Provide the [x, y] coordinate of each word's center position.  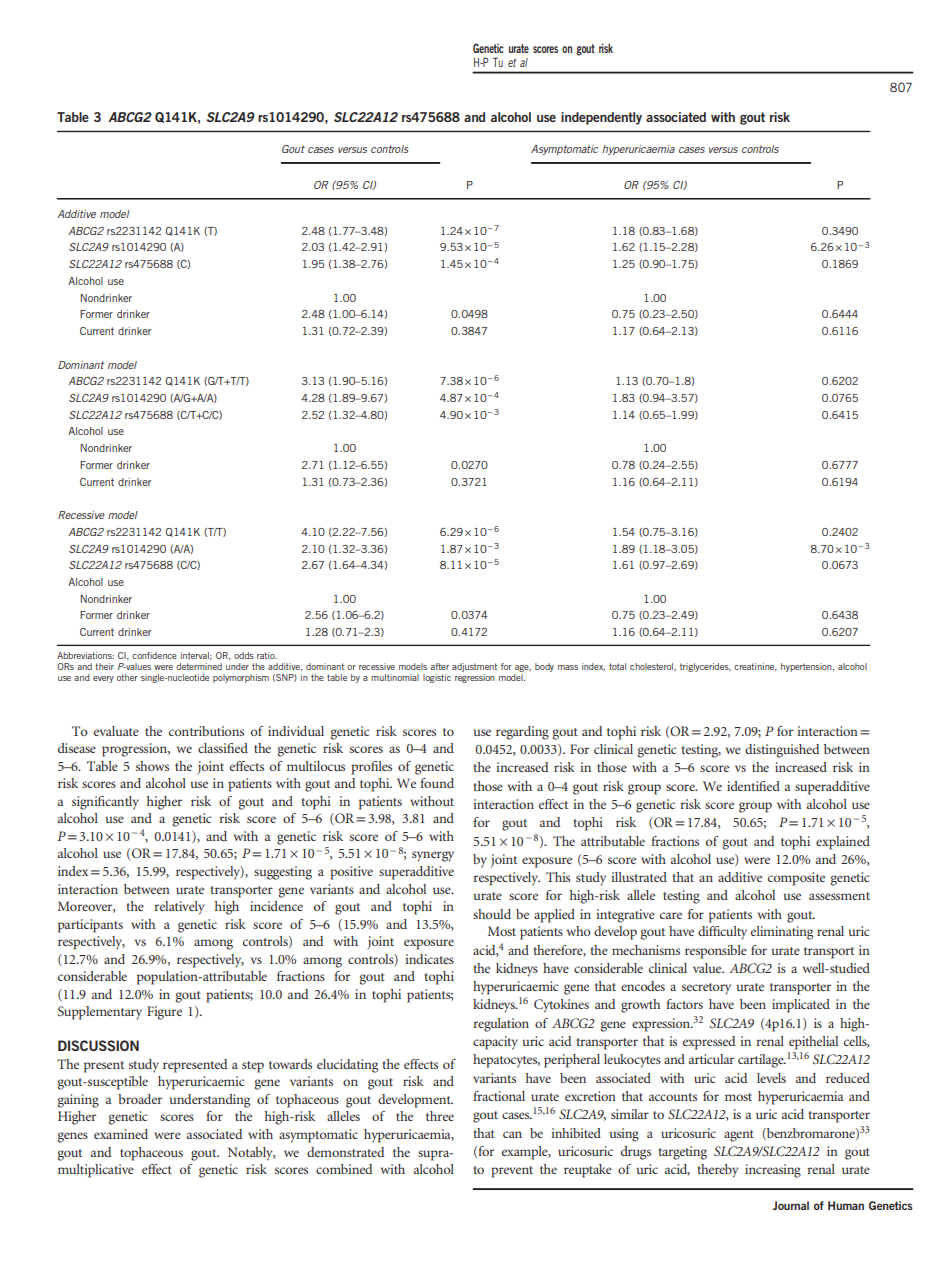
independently [601, 118]
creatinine [755, 667]
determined [199, 666]
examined [121, 1134]
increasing [773, 1171]
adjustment [474, 667]
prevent [512, 1172]
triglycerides [705, 667]
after [439, 666]
